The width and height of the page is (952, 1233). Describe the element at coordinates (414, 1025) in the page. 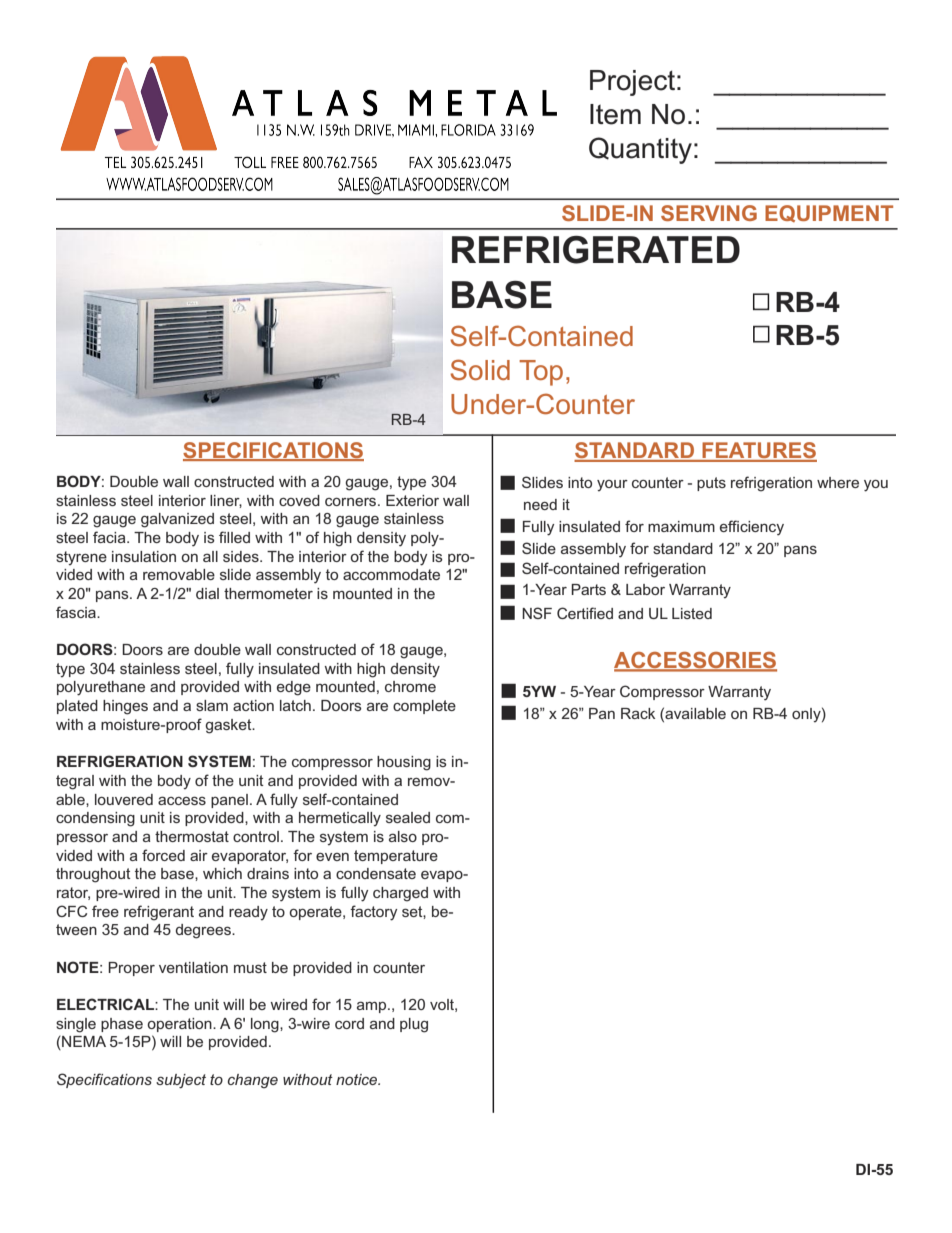

I see `plug` at that location.
